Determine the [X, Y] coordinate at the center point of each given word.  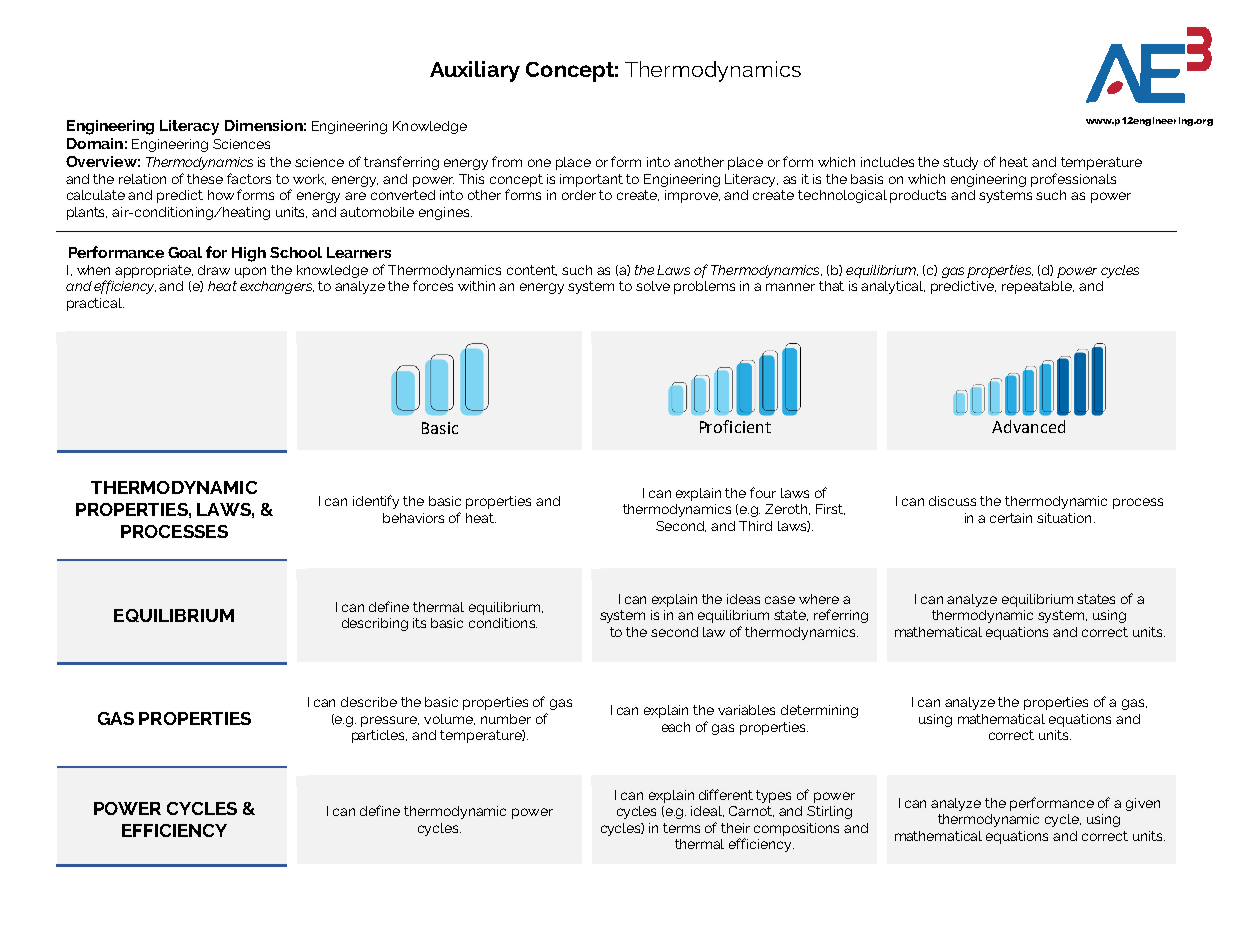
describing [375, 624]
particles [379, 736]
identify [376, 502]
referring [841, 616]
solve [653, 286]
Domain [95, 143]
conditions [503, 623]
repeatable [1038, 287]
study [960, 163]
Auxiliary [475, 71]
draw [214, 270]
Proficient [735, 426]
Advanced [1028, 426]
